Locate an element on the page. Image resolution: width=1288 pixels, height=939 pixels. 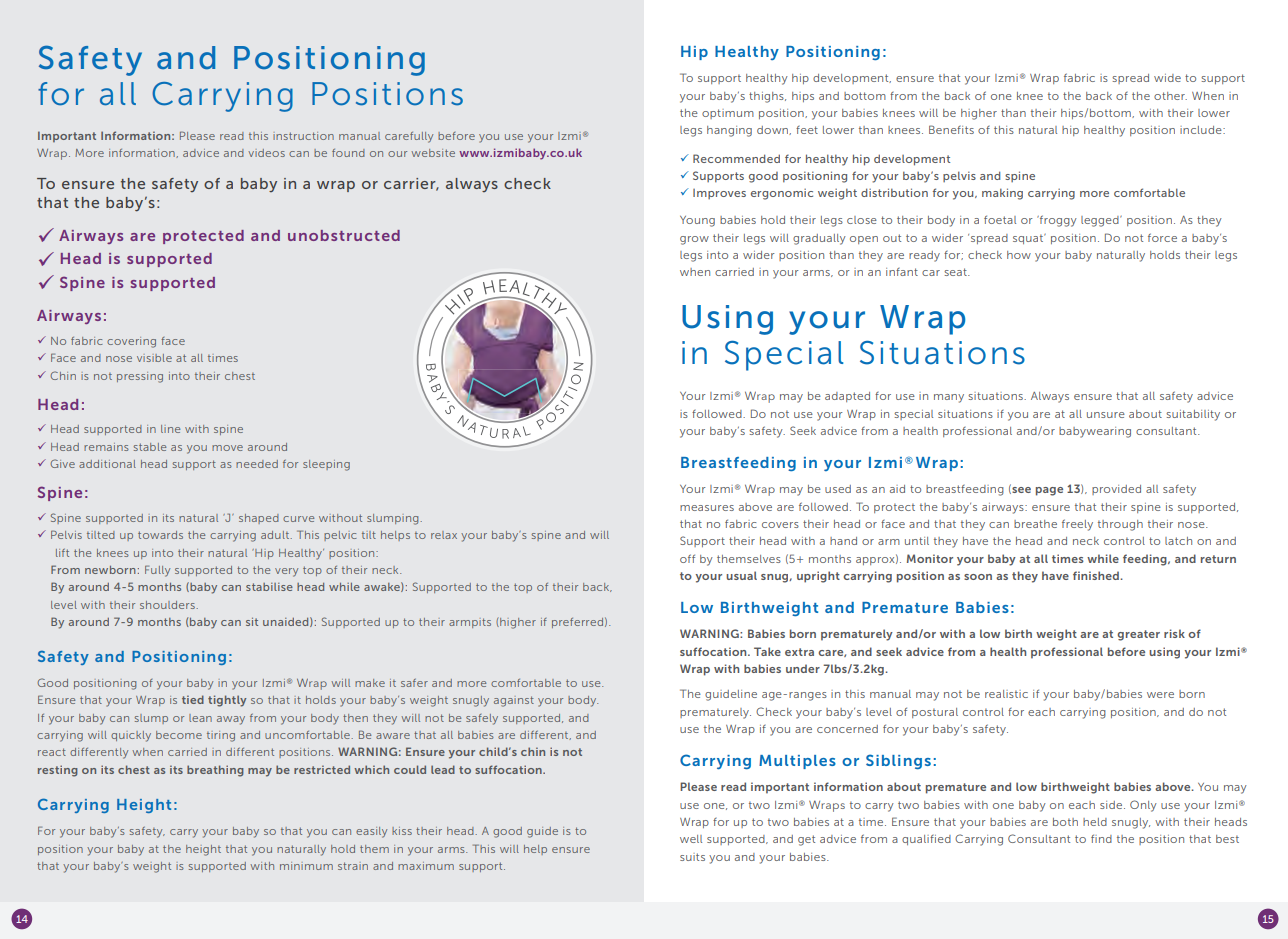
provided is located at coordinates (1116, 490).
